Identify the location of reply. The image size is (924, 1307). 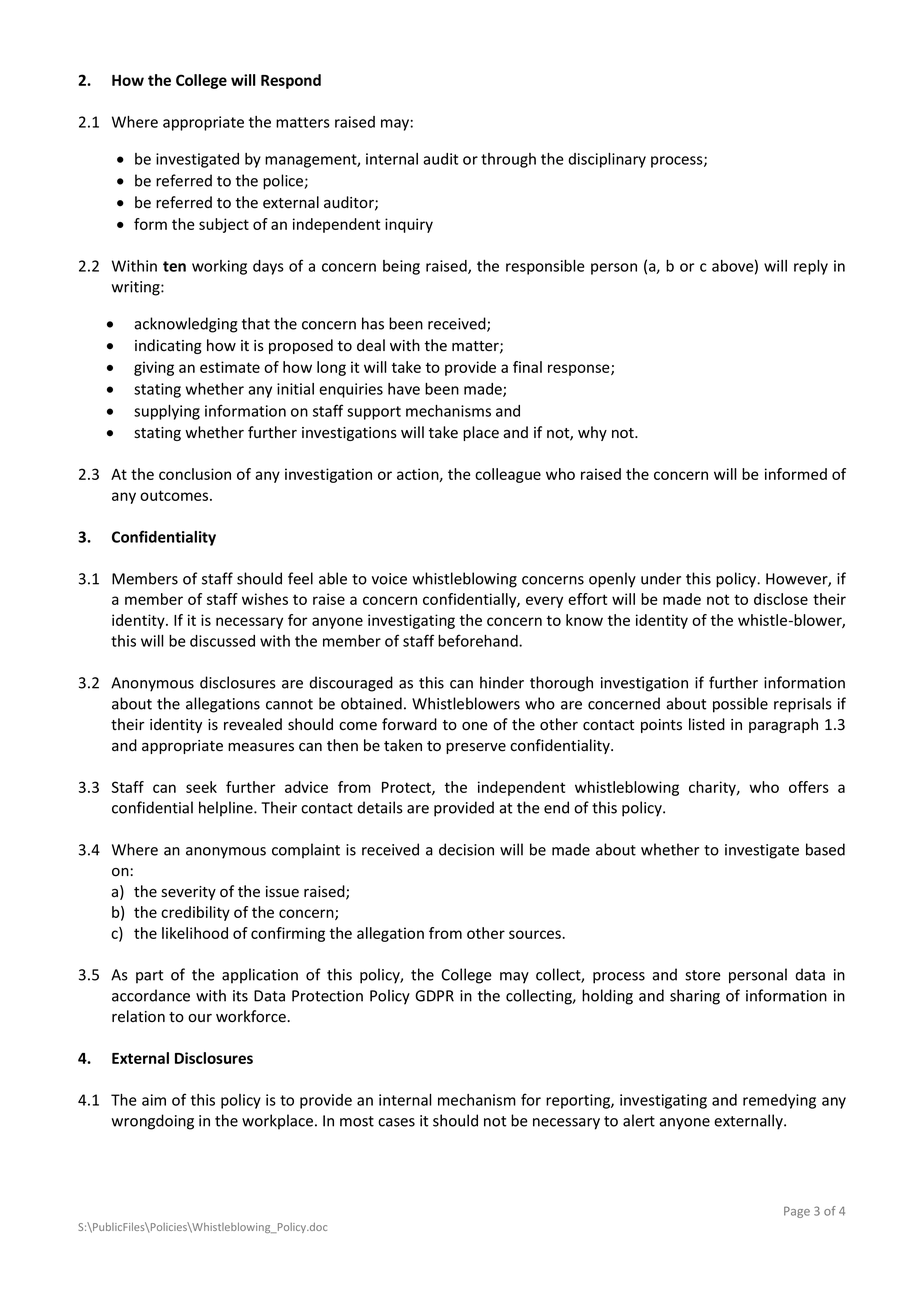
(811, 267).
